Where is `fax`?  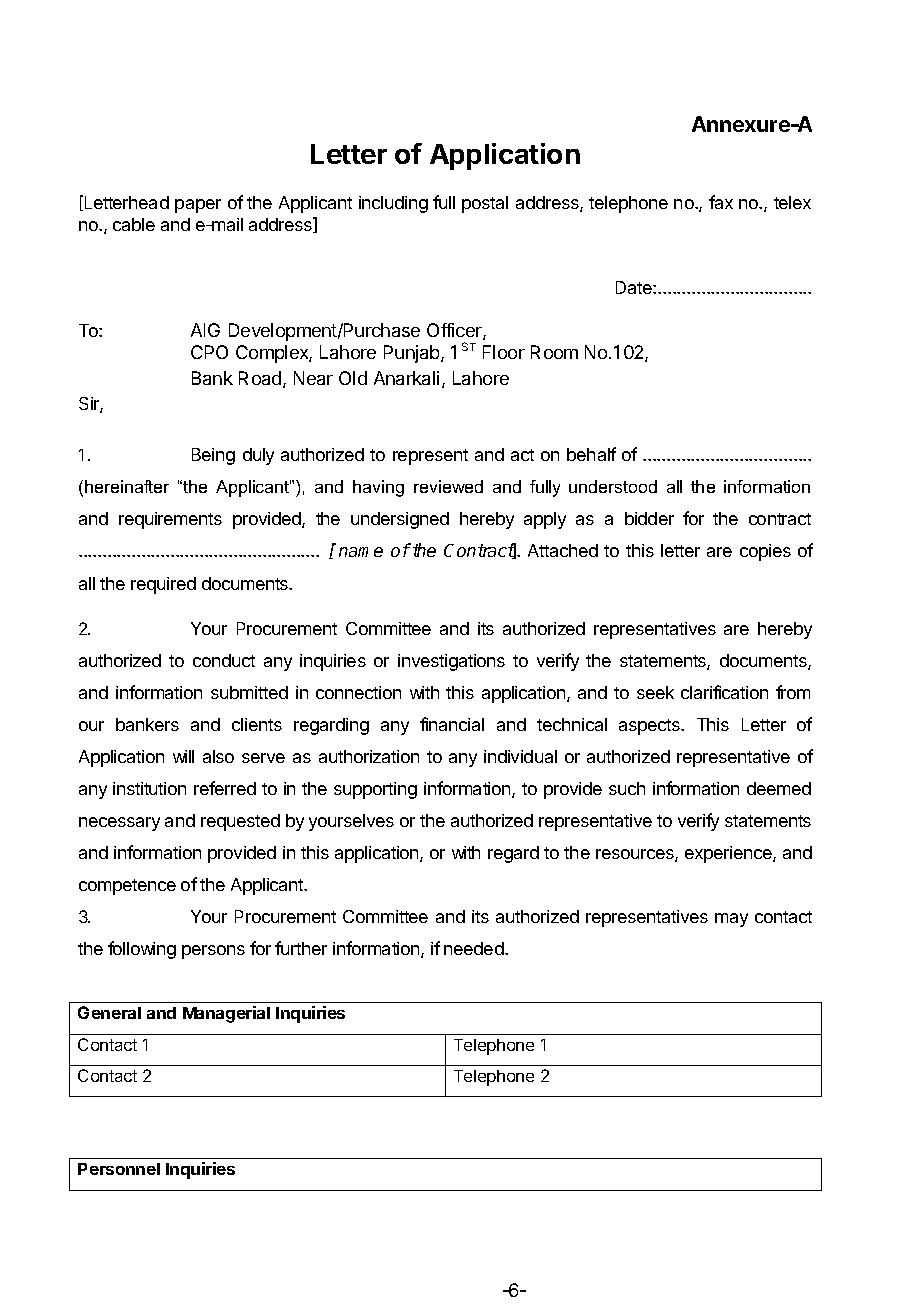 fax is located at coordinates (721, 202).
